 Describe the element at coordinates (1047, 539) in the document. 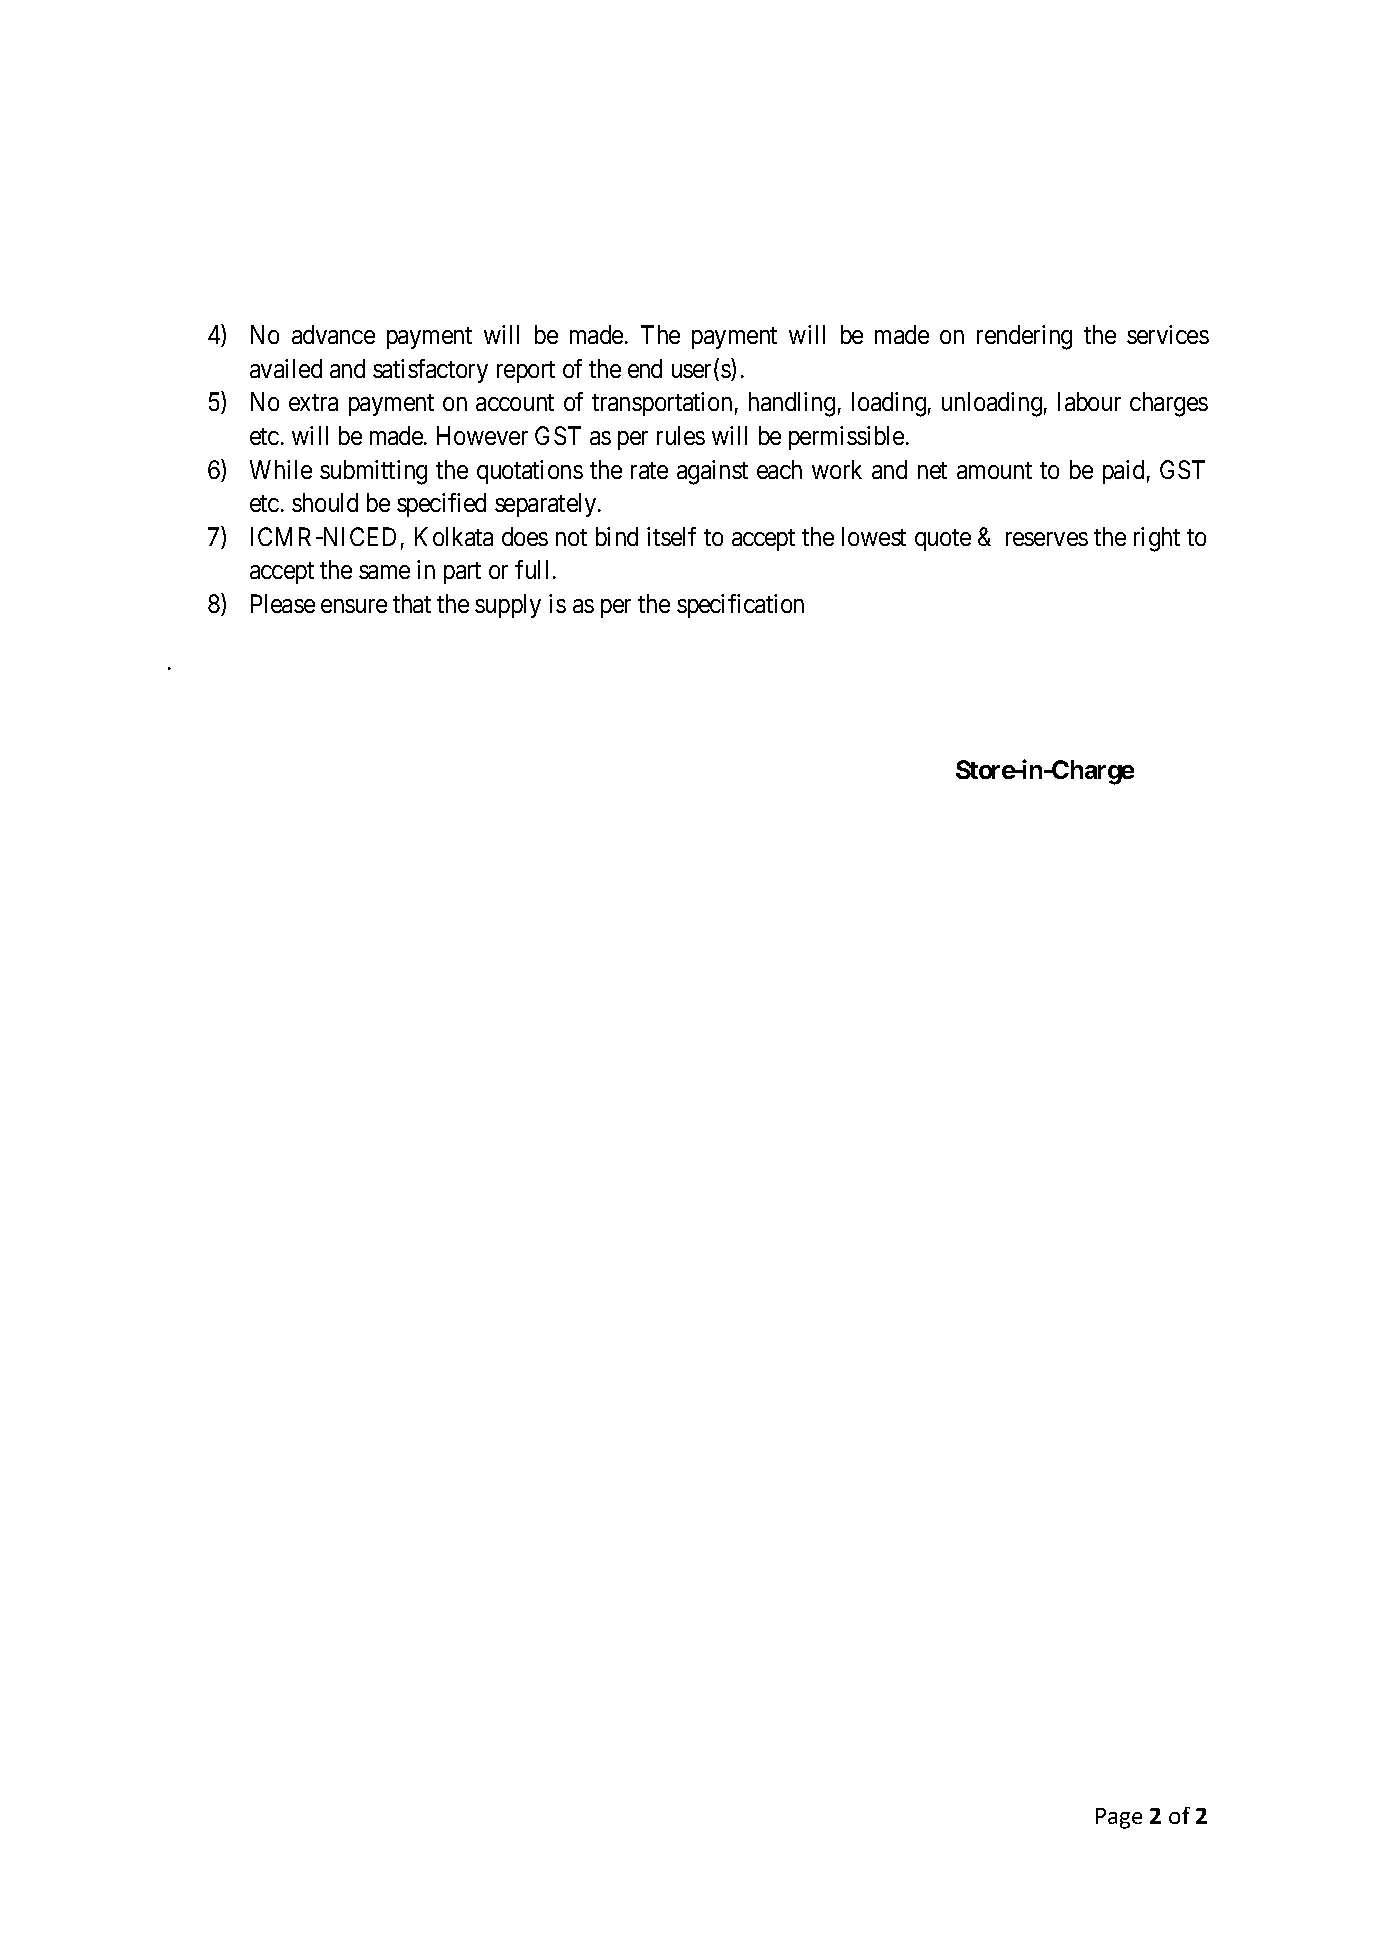

I see `reserves` at that location.
